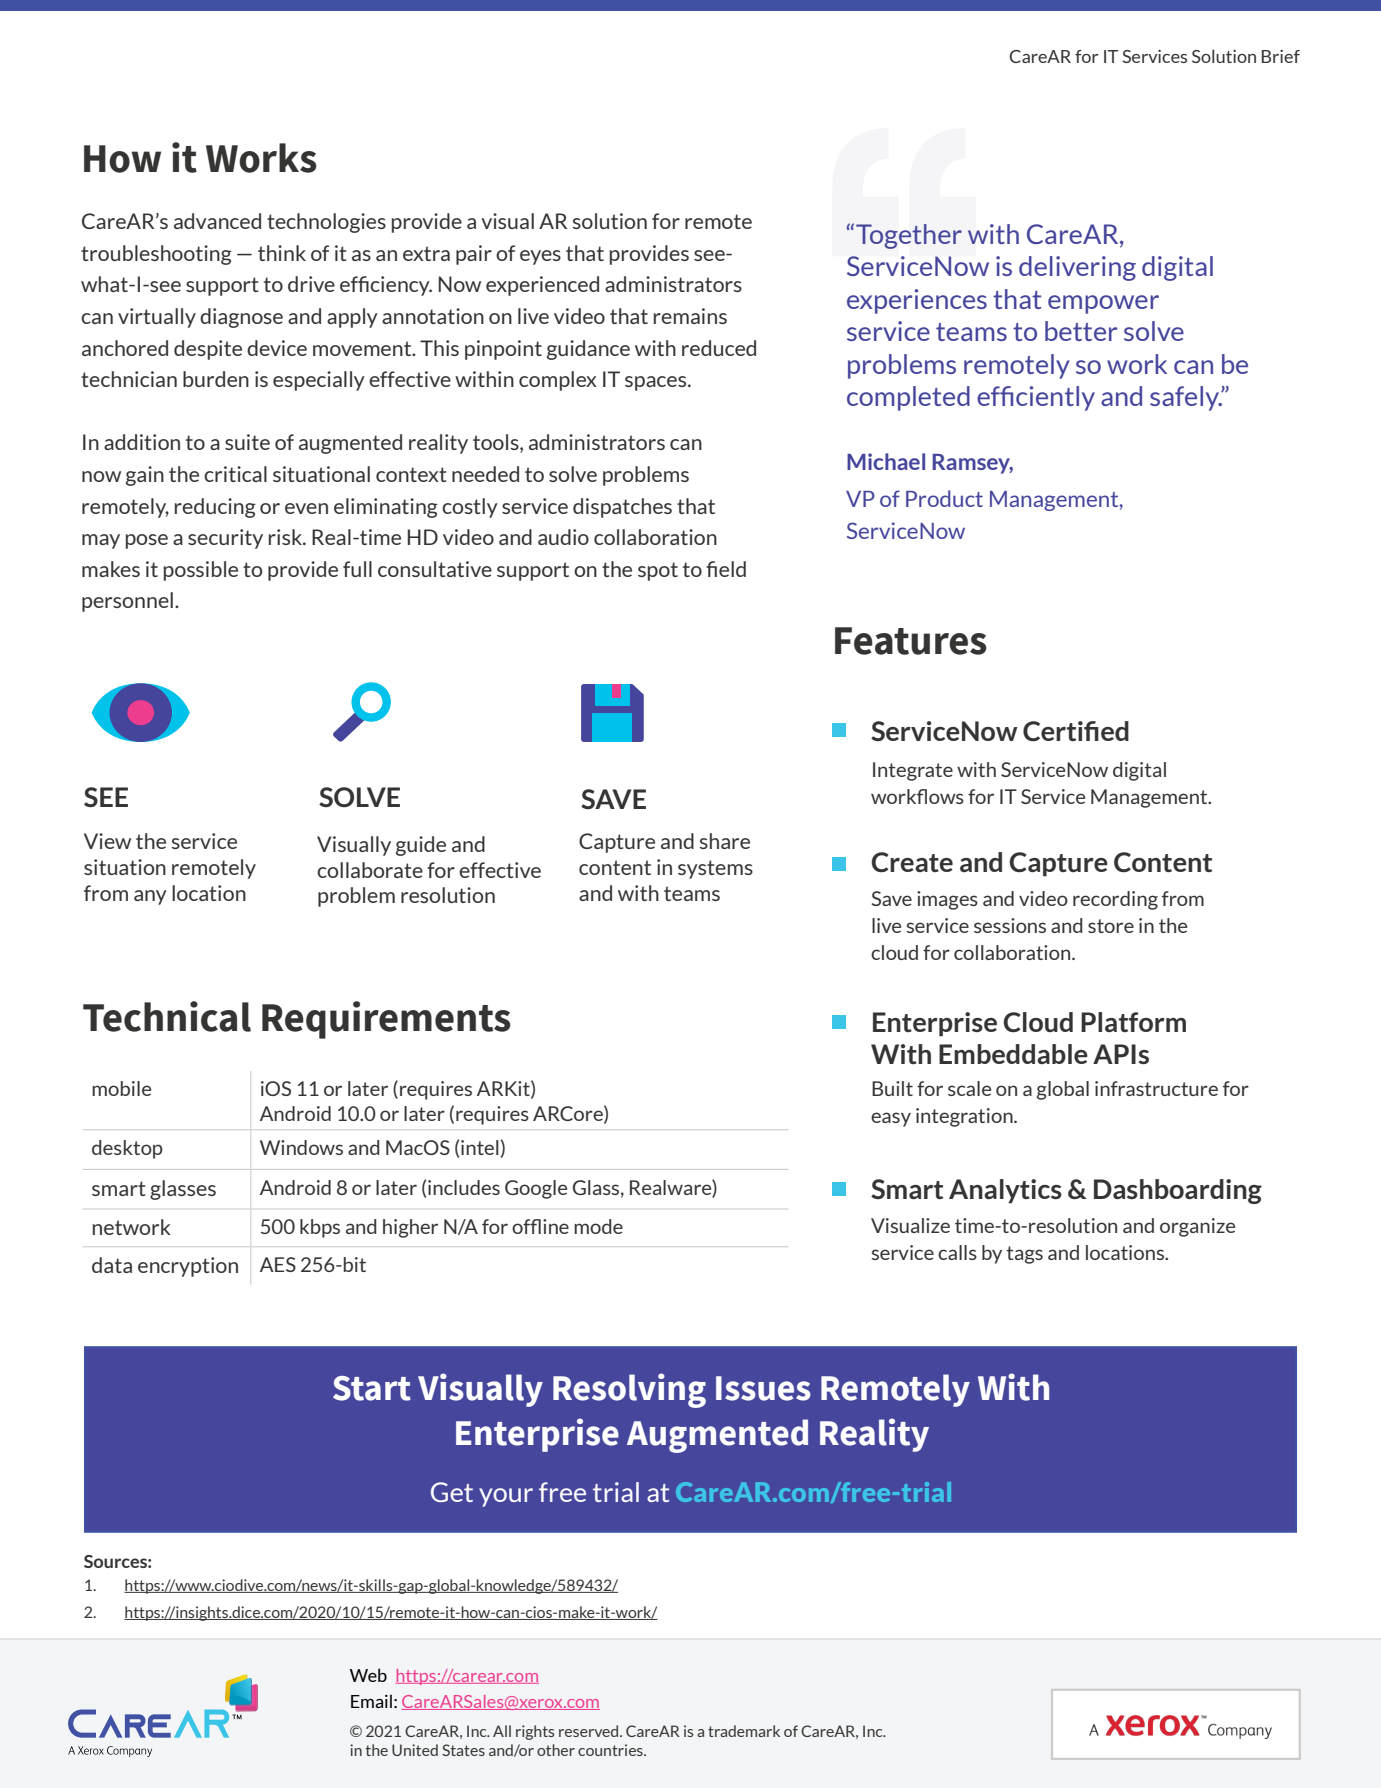 Image resolution: width=1381 pixels, height=1788 pixels. I want to click on organize, so click(1197, 1227).
